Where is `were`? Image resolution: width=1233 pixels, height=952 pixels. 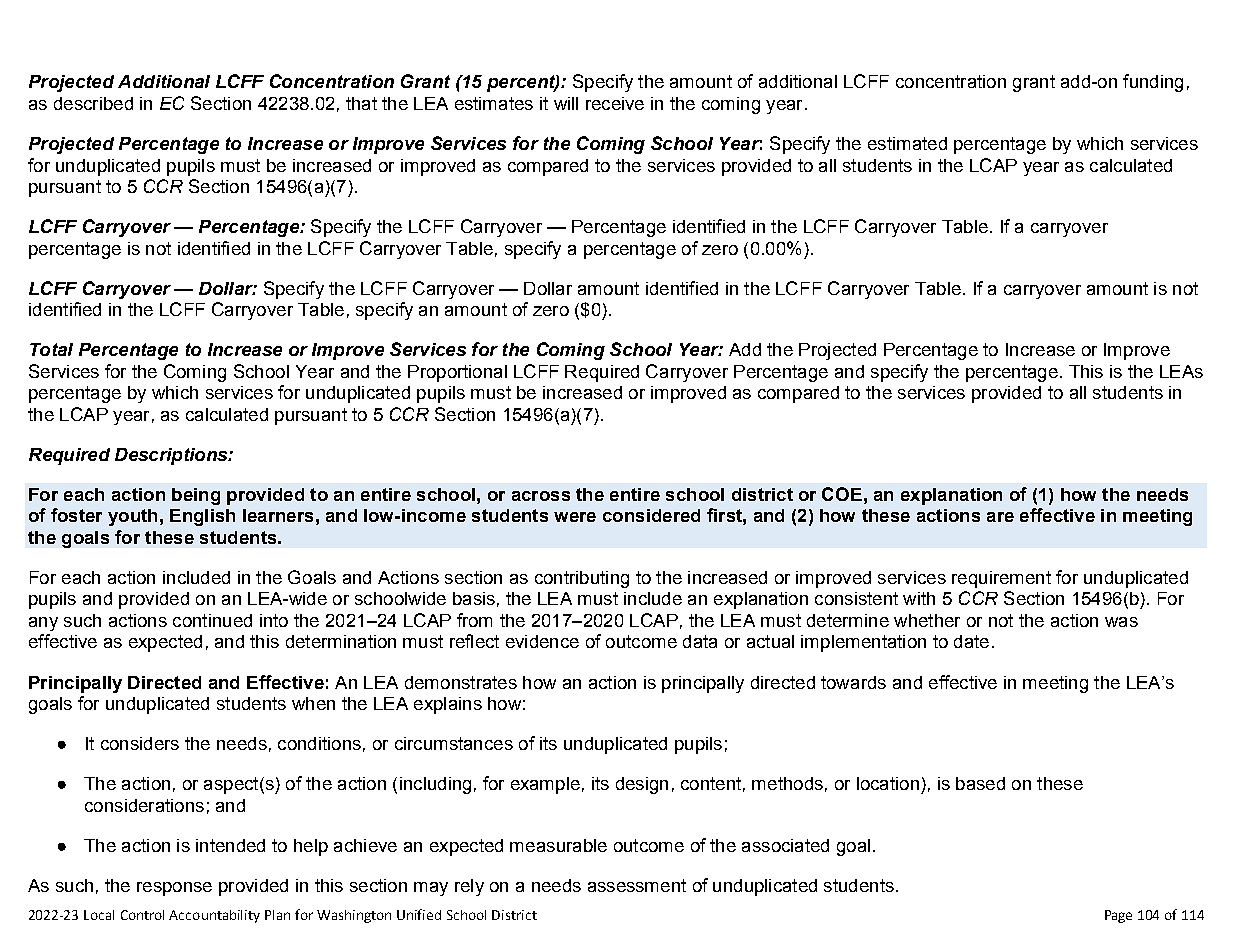
were is located at coordinates (575, 517).
